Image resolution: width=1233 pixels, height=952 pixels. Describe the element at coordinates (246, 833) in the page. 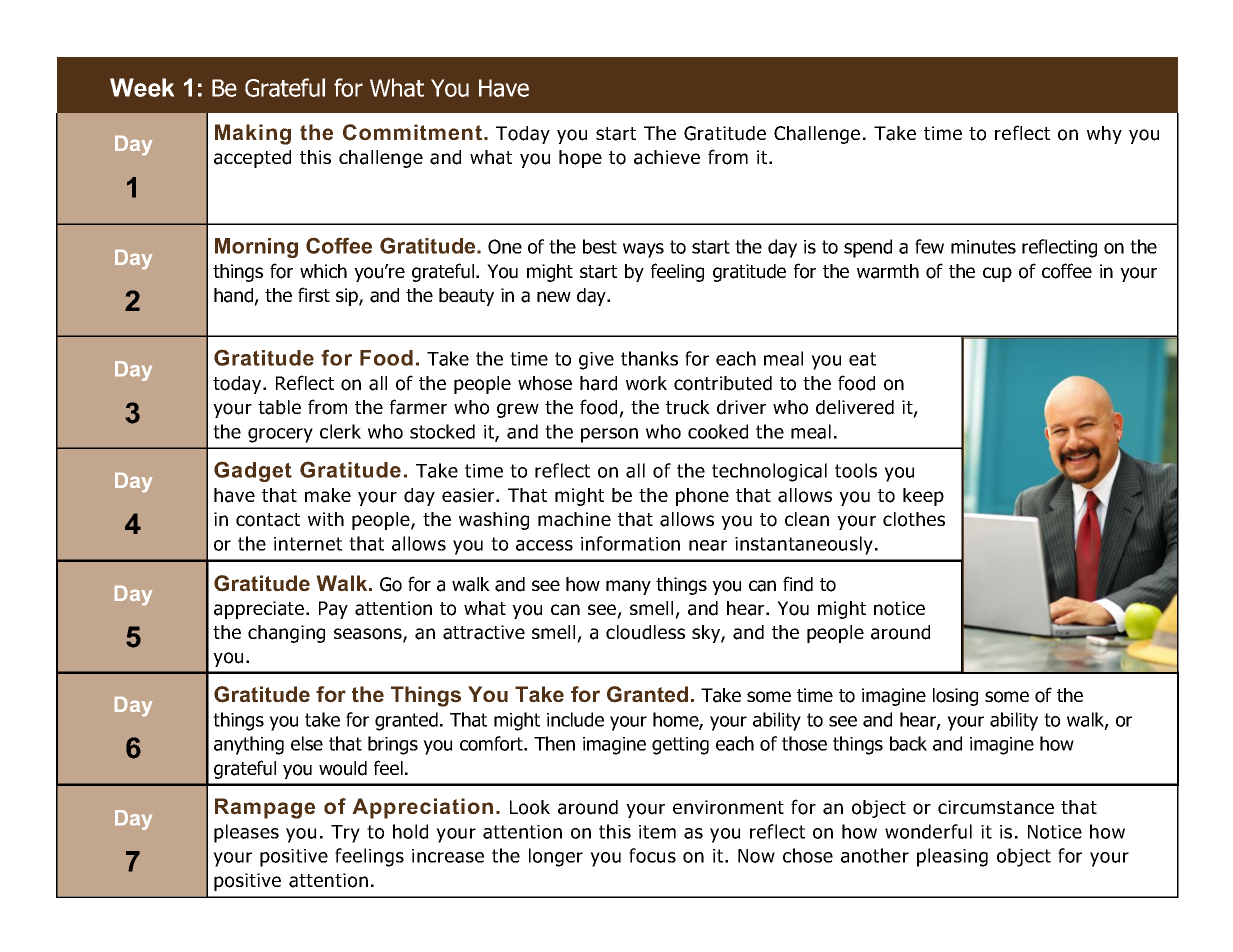

I see `pleases` at that location.
